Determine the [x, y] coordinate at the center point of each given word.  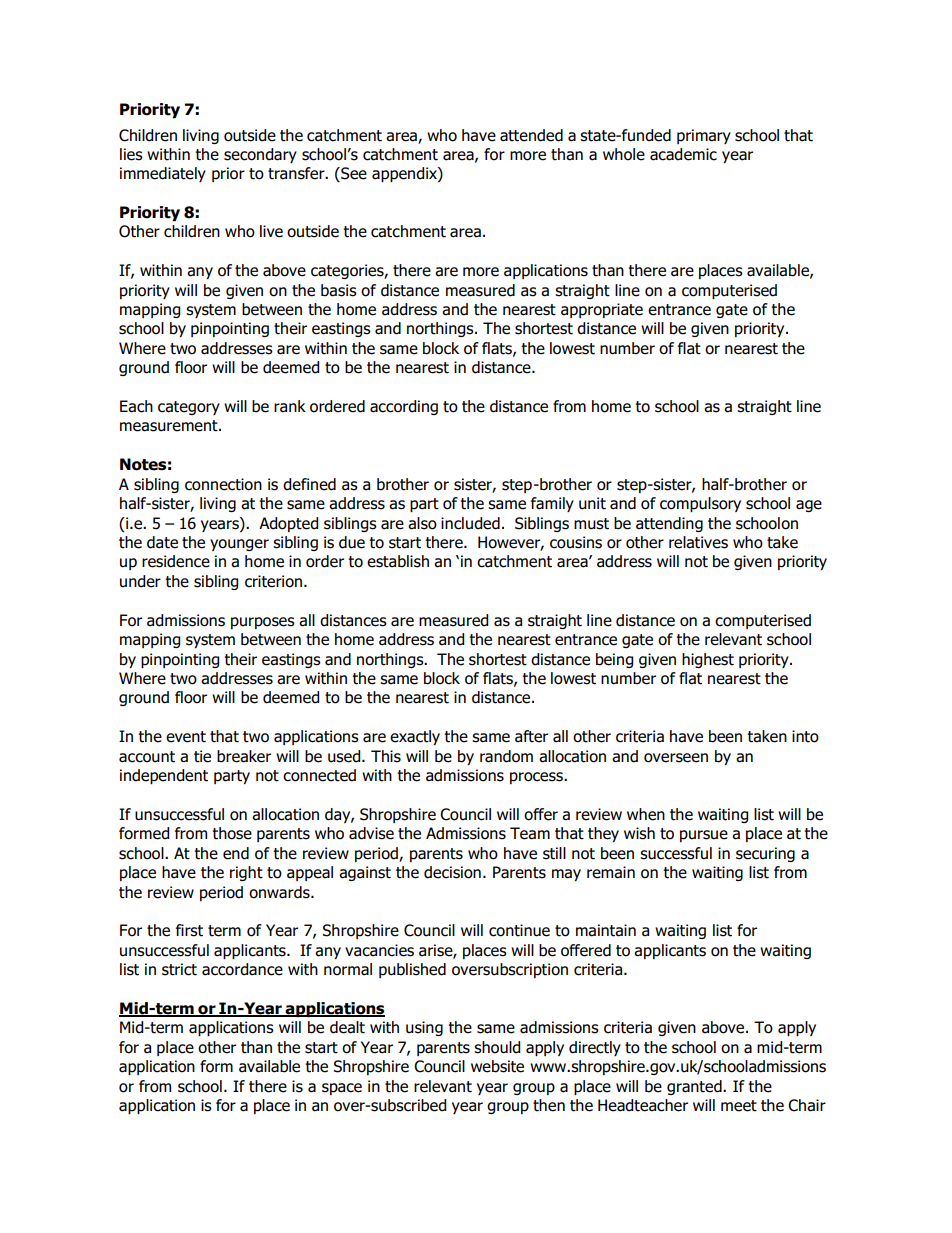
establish [398, 561]
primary [704, 136]
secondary [260, 155]
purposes [263, 623]
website [497, 1066]
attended [531, 135]
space [342, 1089]
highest [708, 660]
